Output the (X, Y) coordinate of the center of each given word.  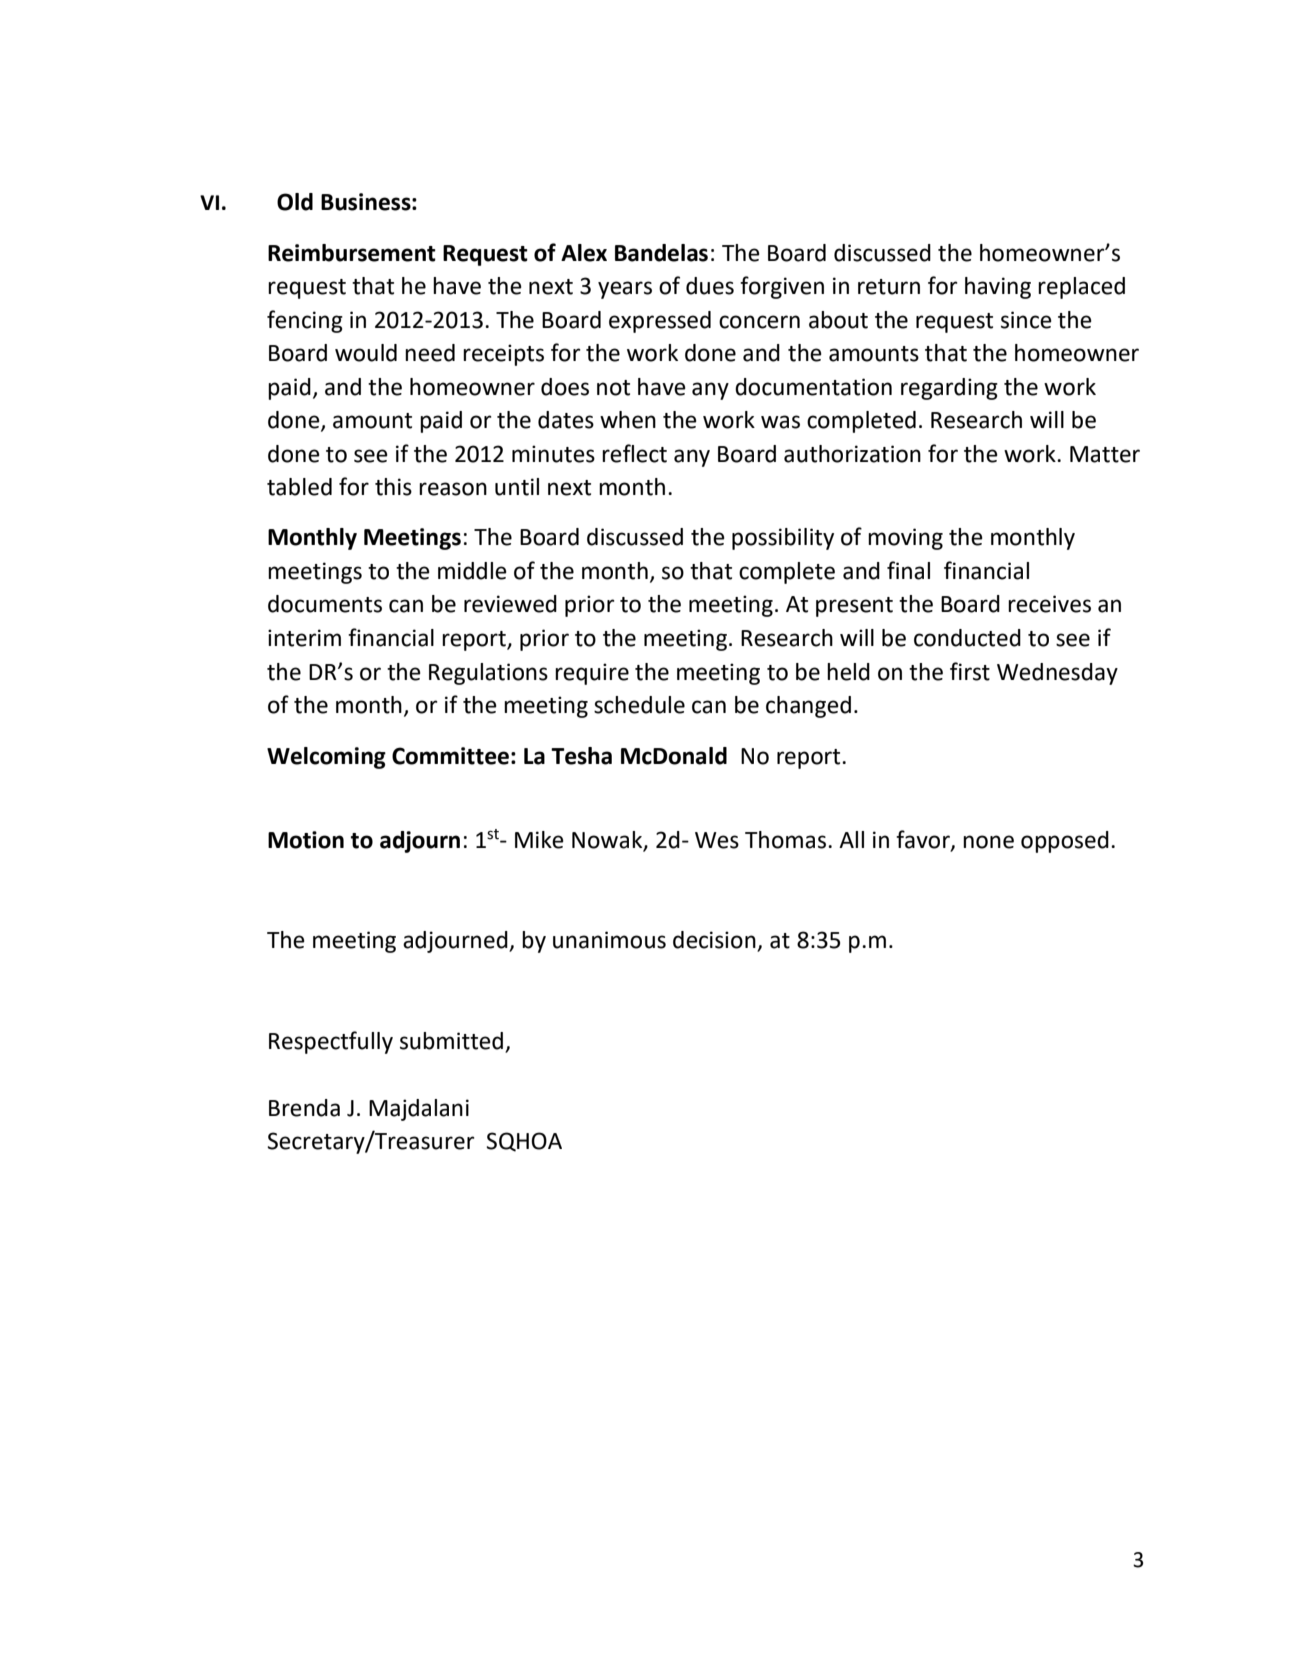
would (366, 353)
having (998, 288)
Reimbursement (352, 253)
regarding (949, 389)
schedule (639, 705)
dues (710, 286)
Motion (306, 840)
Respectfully (331, 1042)
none (988, 842)
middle (472, 571)
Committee (450, 756)
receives (1049, 604)
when (628, 420)
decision (715, 941)
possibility (783, 539)
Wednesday (1057, 674)
